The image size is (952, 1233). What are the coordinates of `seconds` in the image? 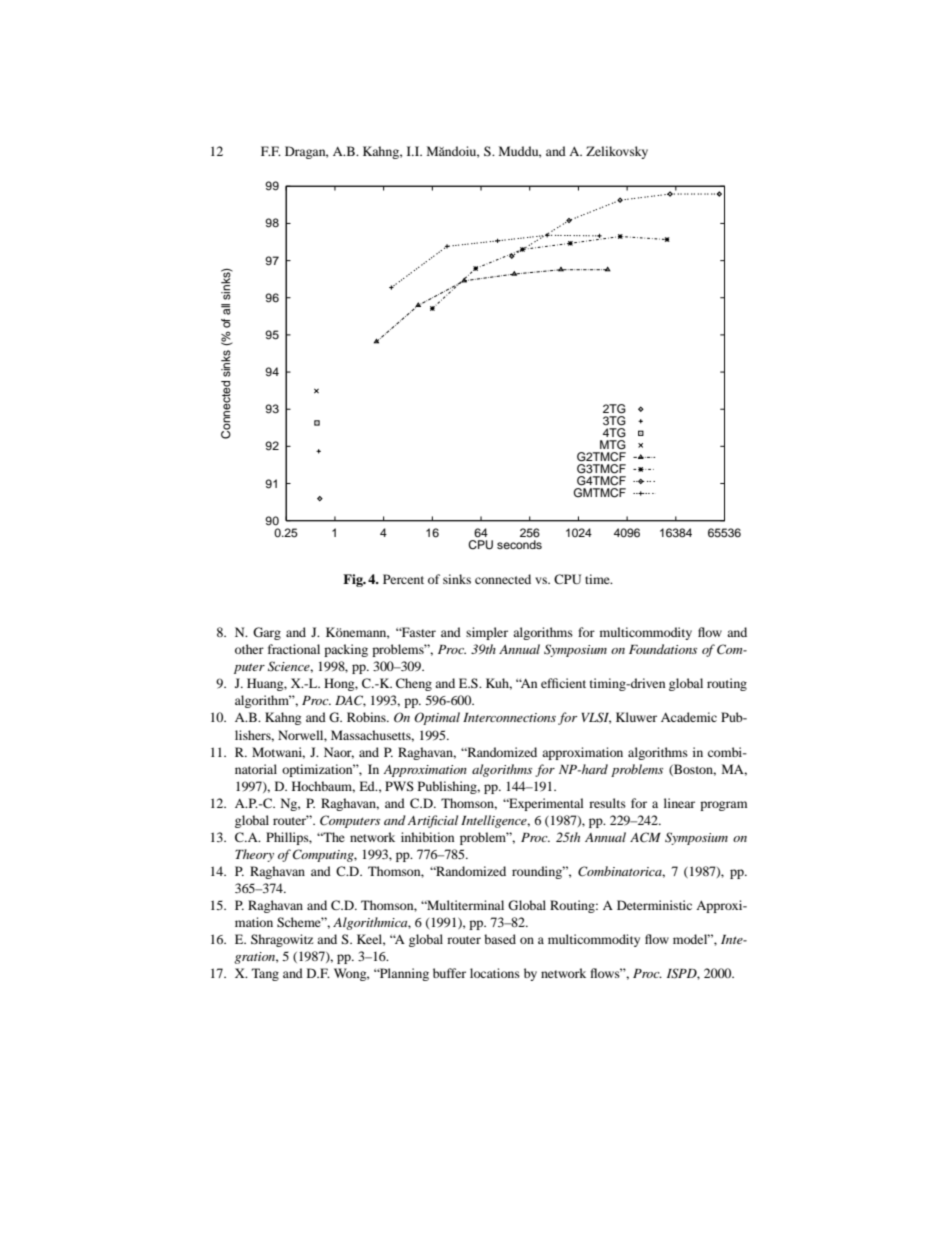 It's located at (519, 544).
